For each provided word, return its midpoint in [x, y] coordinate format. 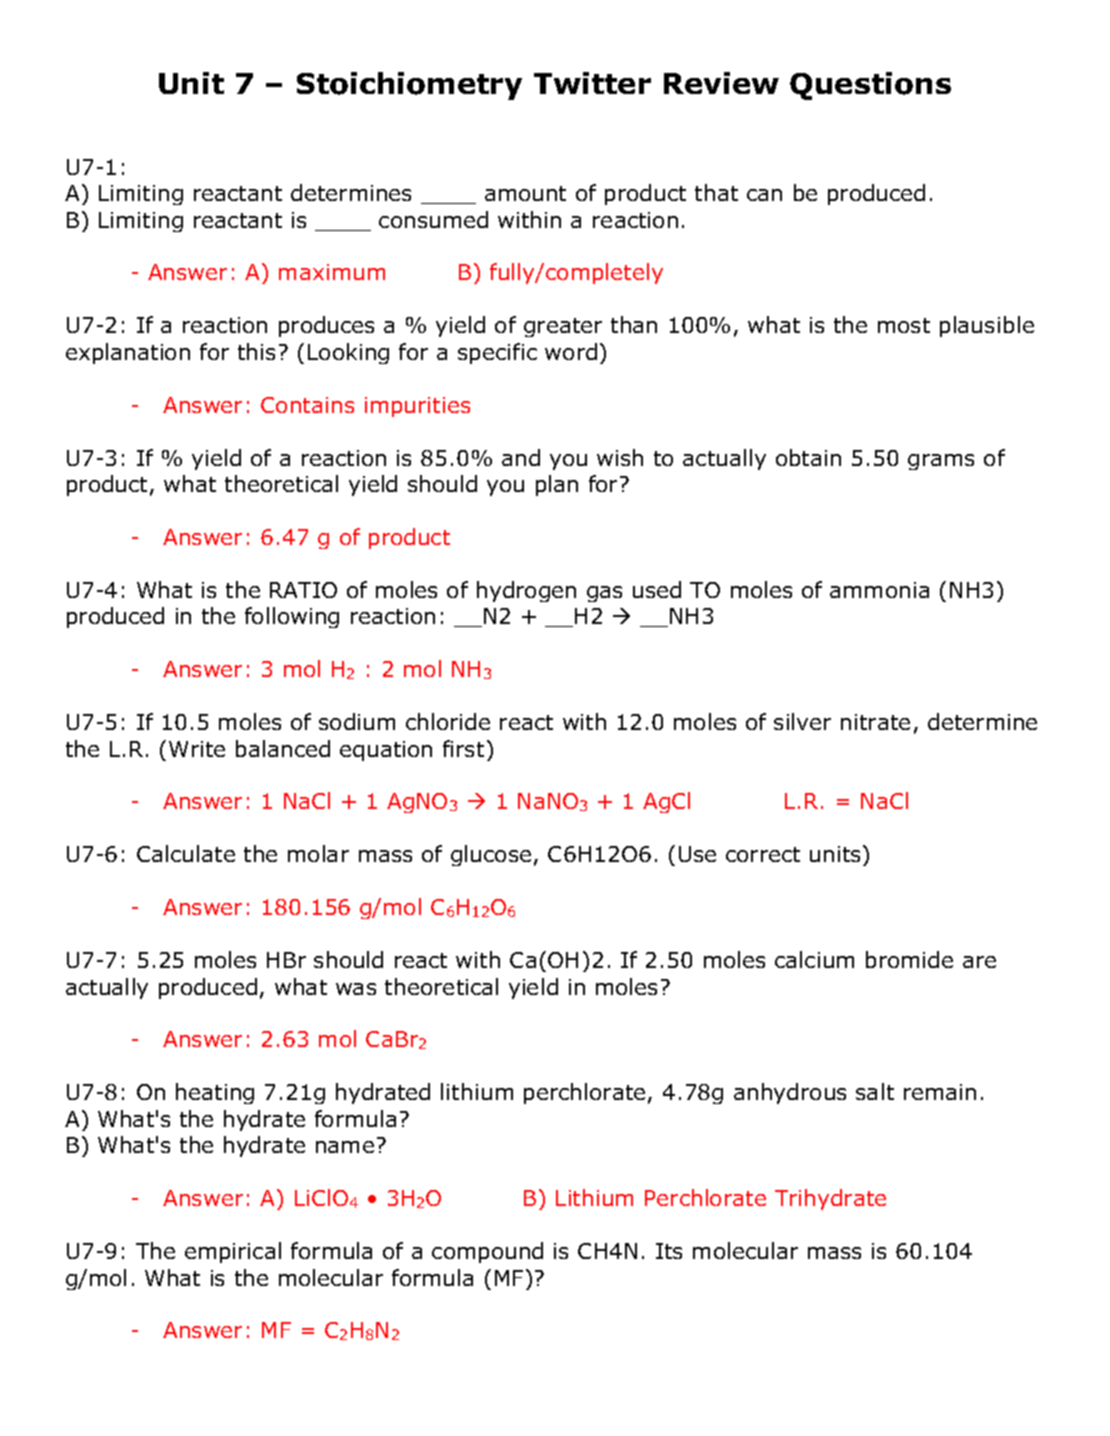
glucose [491, 855]
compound [487, 1252]
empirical [233, 1252]
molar [318, 853]
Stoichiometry [409, 86]
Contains [307, 405]
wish [620, 457]
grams [941, 462]
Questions [870, 86]
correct [763, 854]
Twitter [592, 83]
